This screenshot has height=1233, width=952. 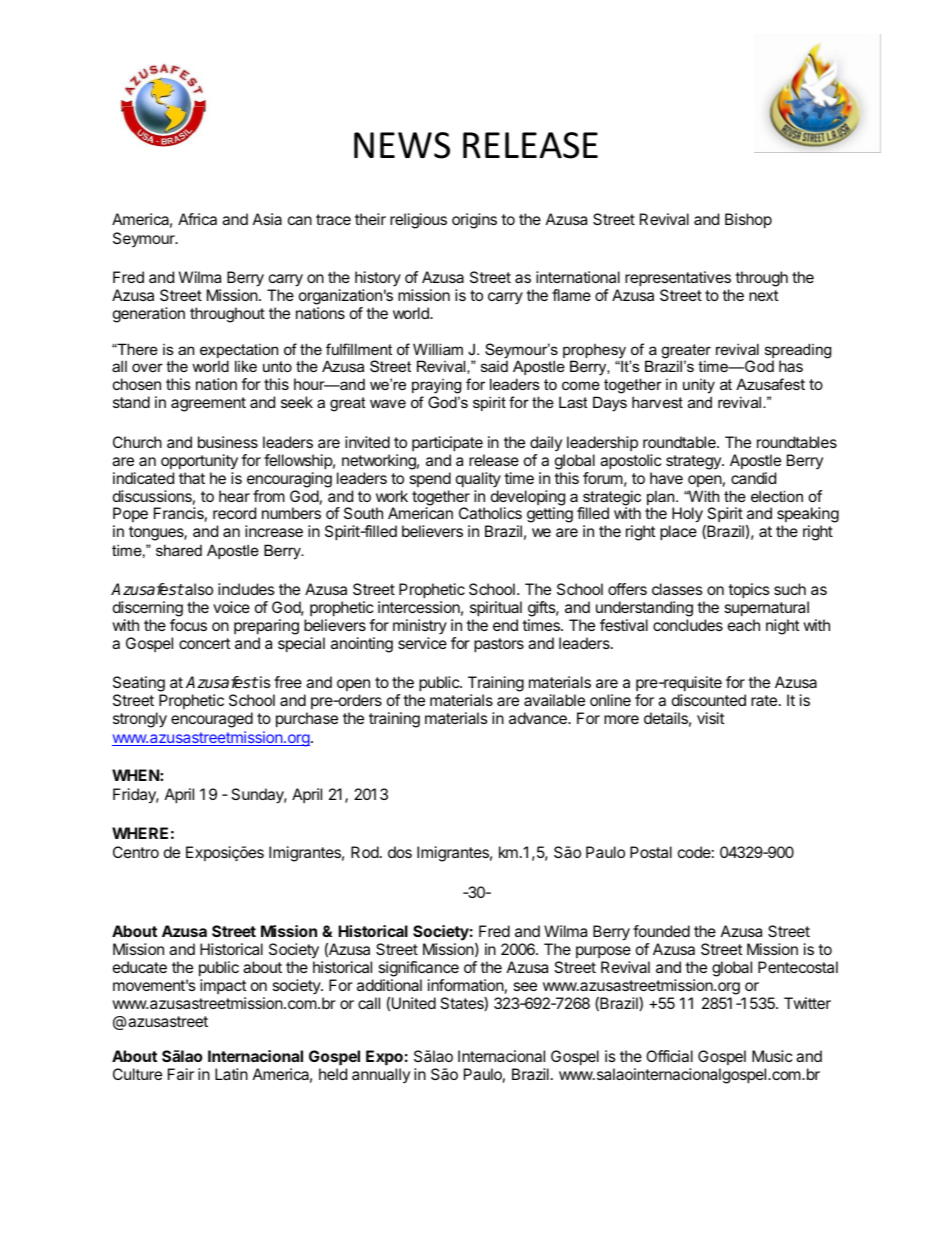 I want to click on dos, so click(x=400, y=852).
